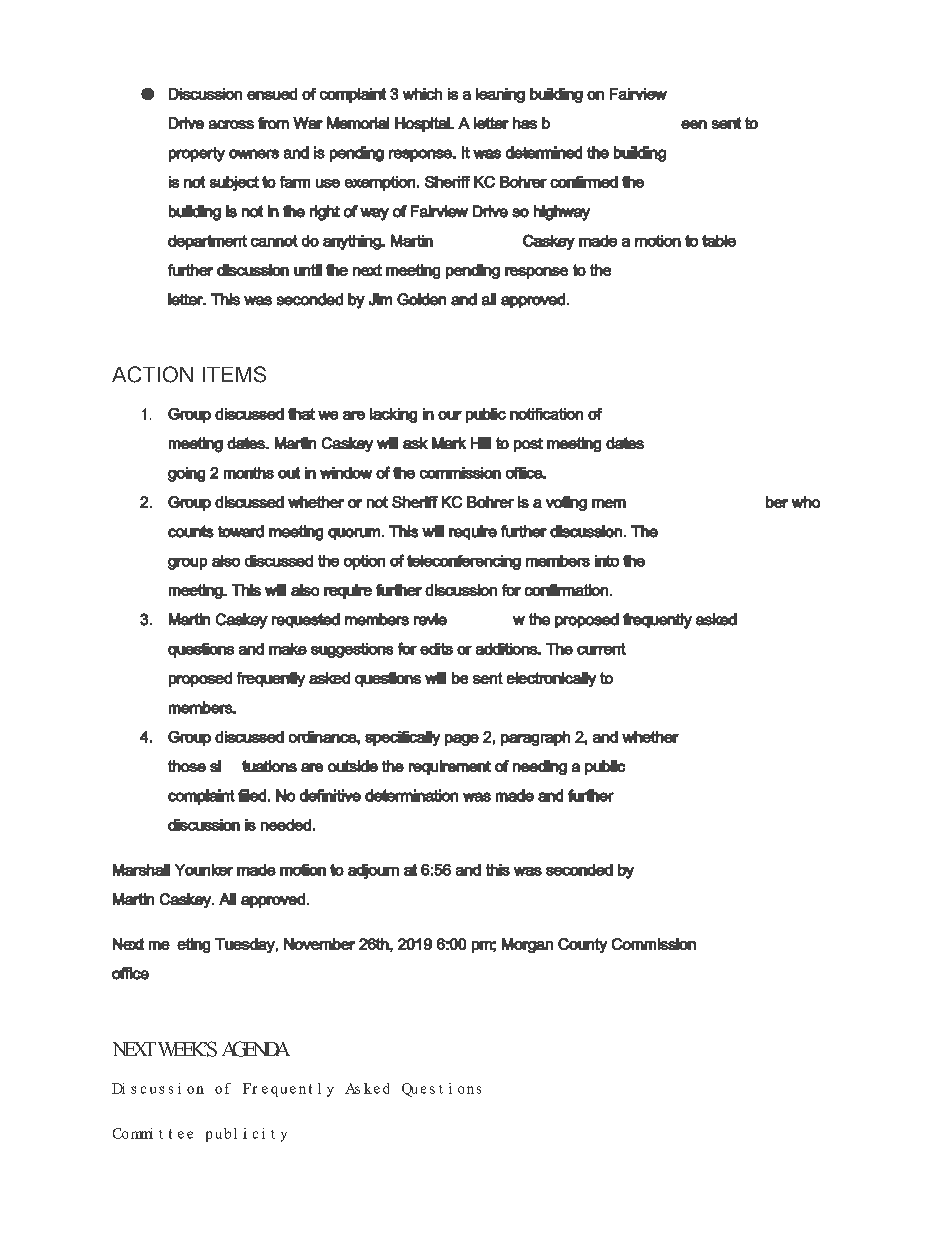 The width and height of the screenshot is (952, 1233). Describe the element at coordinates (500, 95) in the screenshot. I see `leaning` at that location.
